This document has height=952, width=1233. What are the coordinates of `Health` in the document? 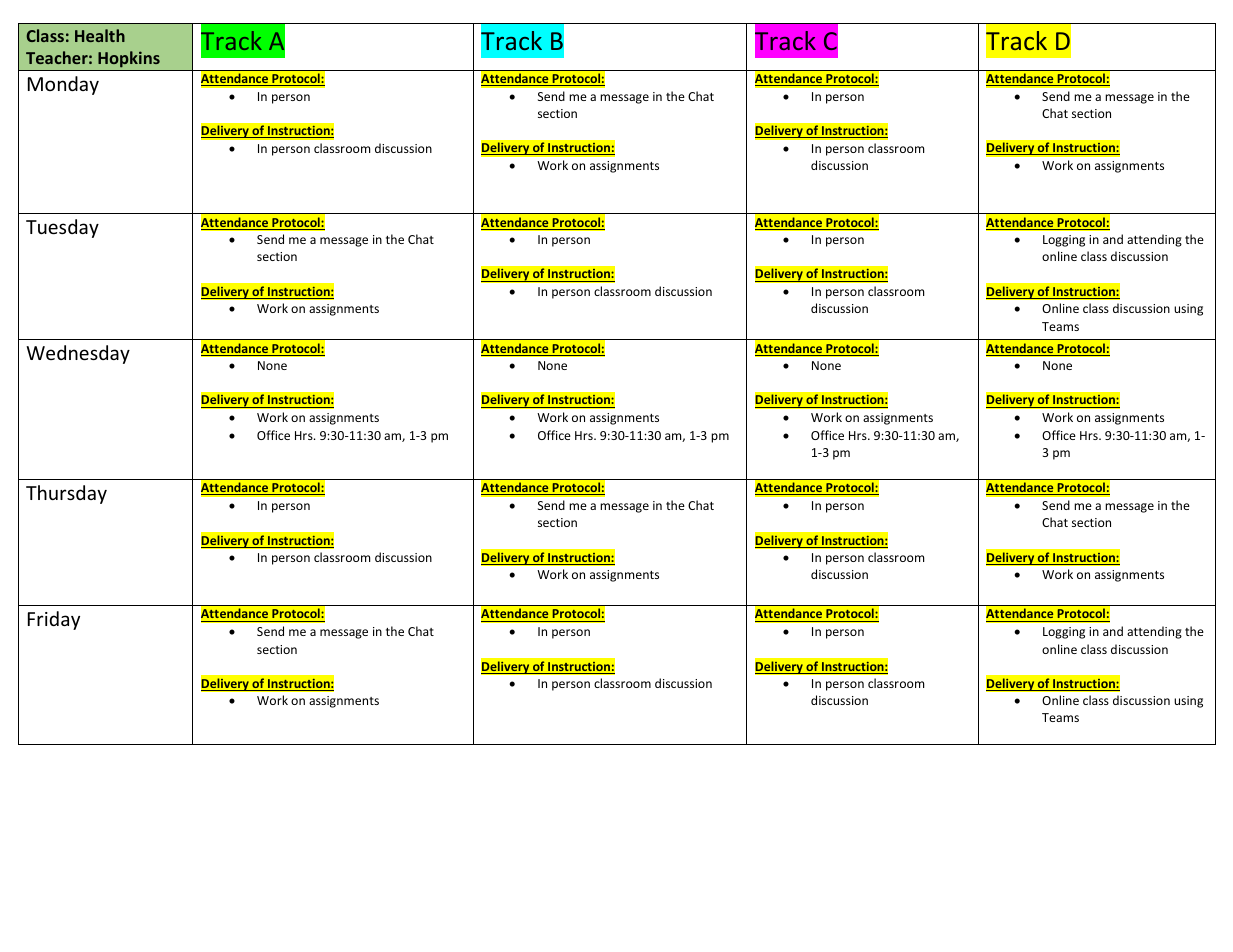 It's located at (100, 35).
